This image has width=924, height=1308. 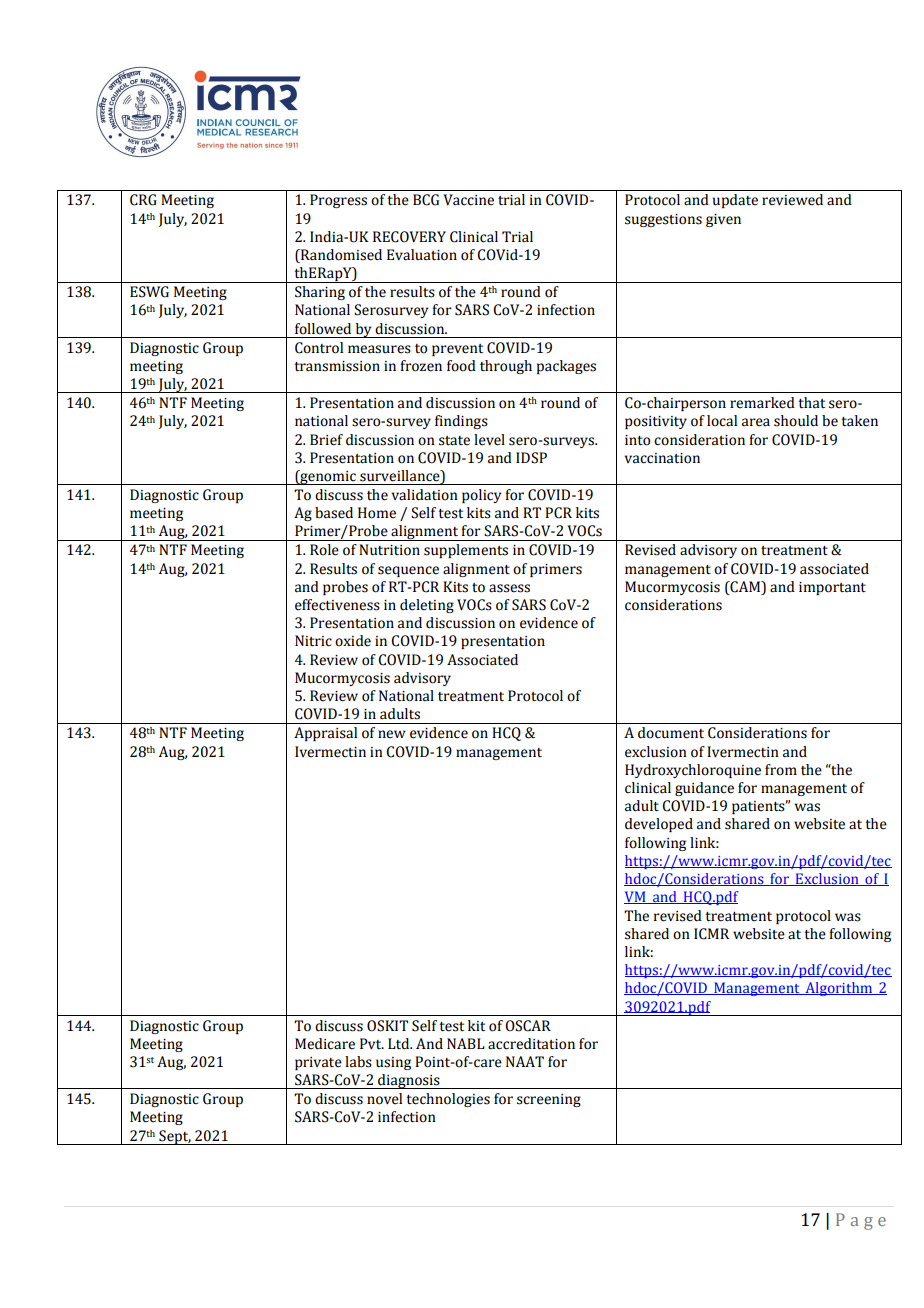 I want to click on accreditation, so click(x=531, y=1044).
